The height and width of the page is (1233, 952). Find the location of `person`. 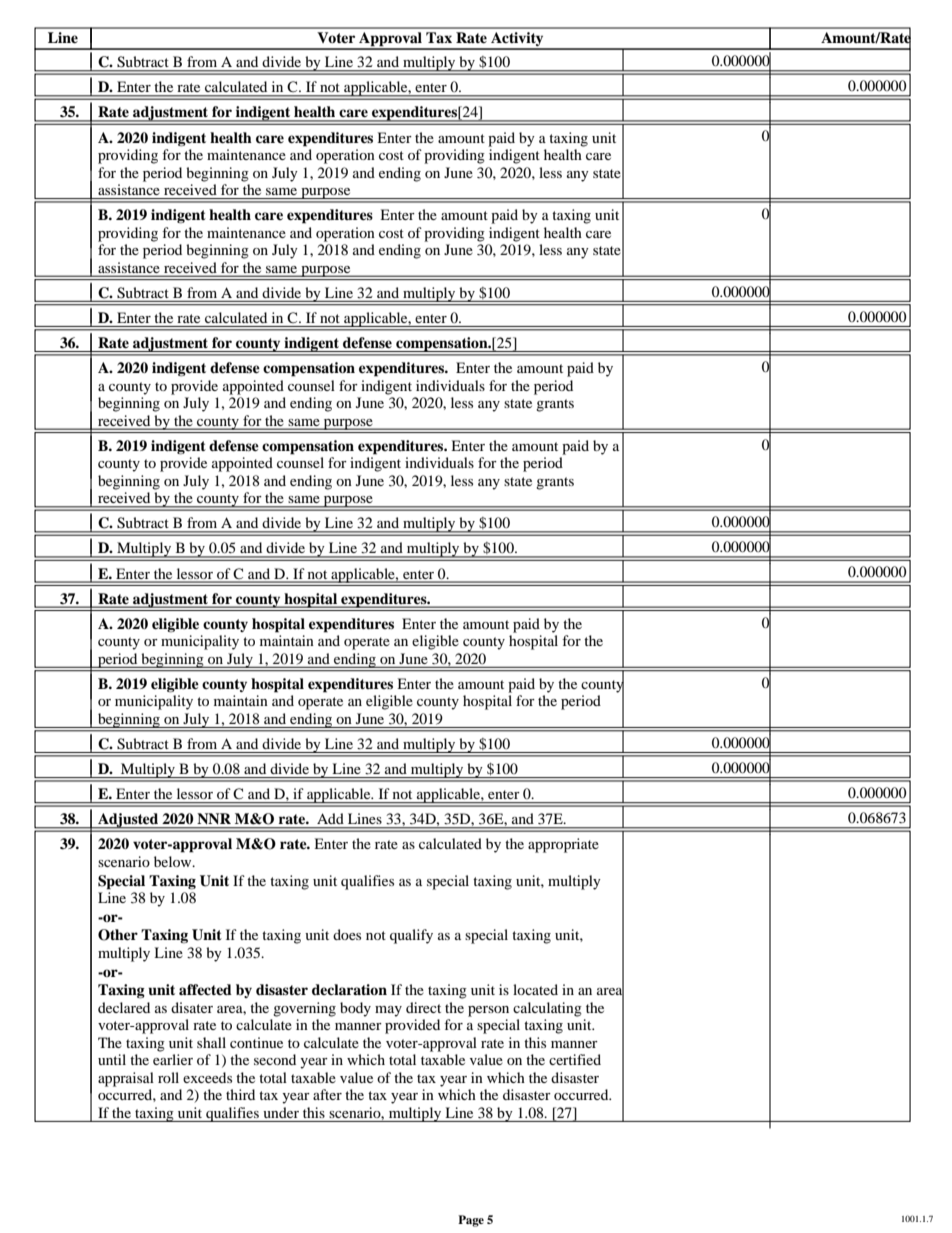

person is located at coordinates (488, 1011).
